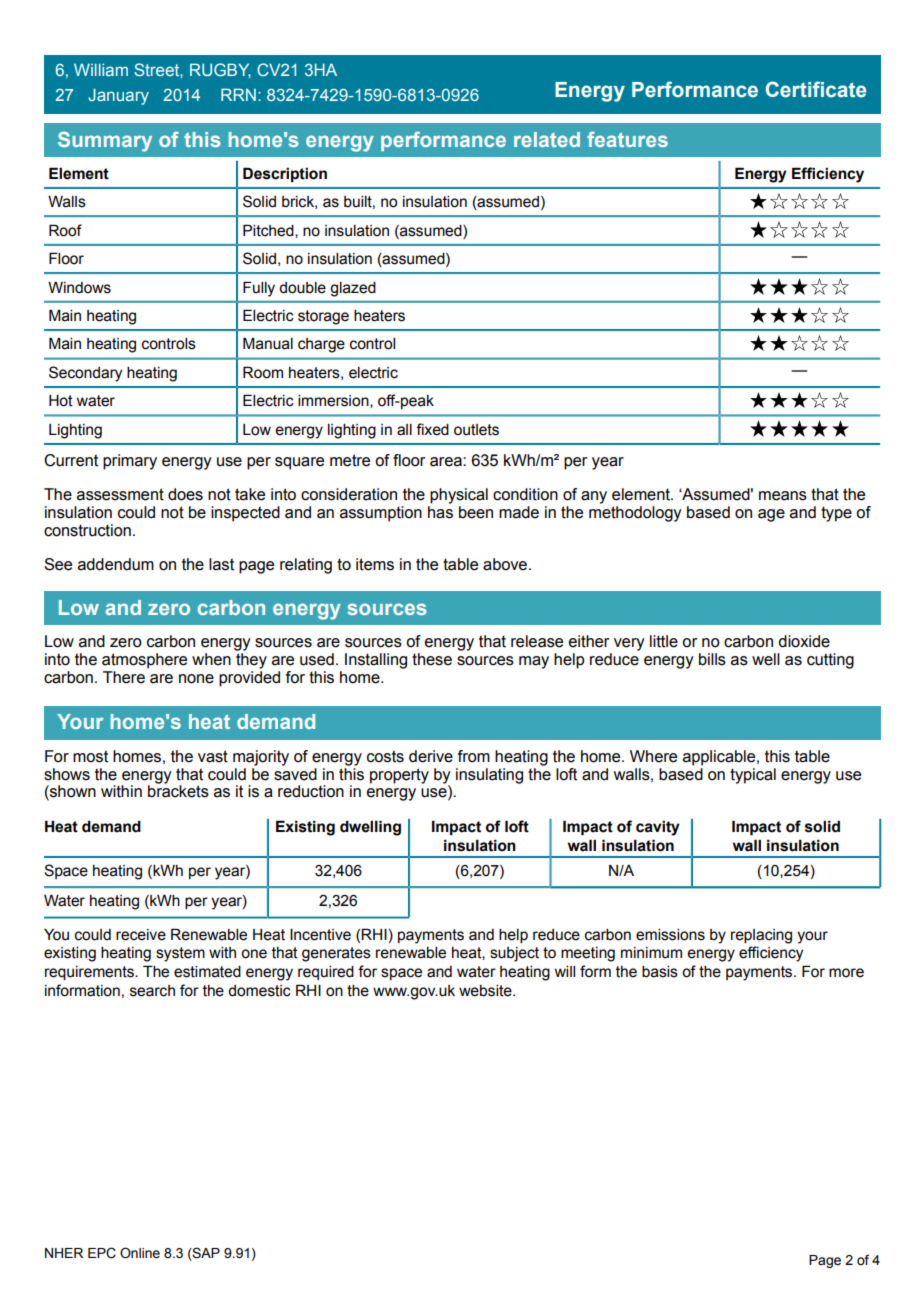 This screenshot has width=924, height=1308. Describe the element at coordinates (144, 661) in the screenshot. I see `atmosphere` at that location.
